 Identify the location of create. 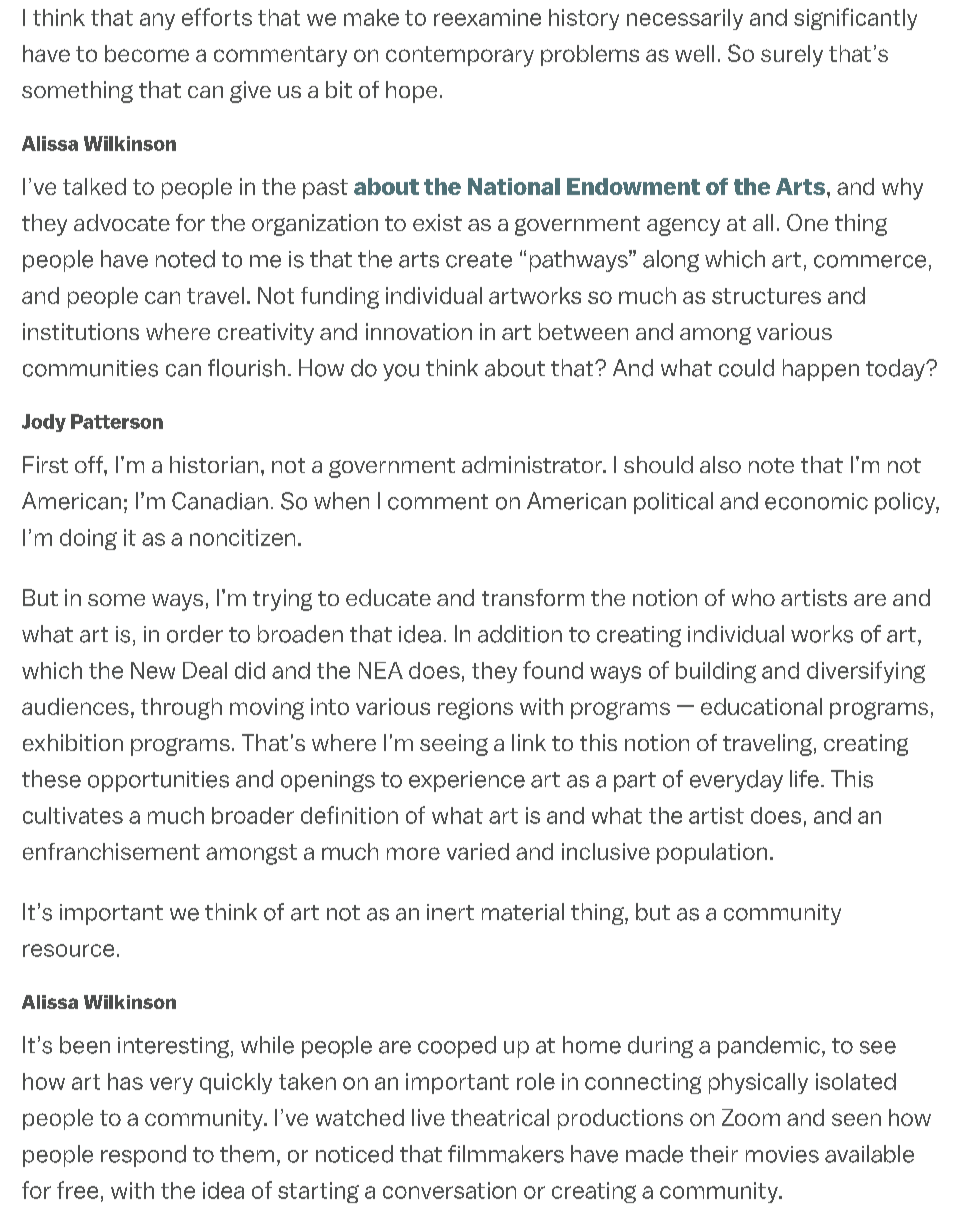
(479, 260).
